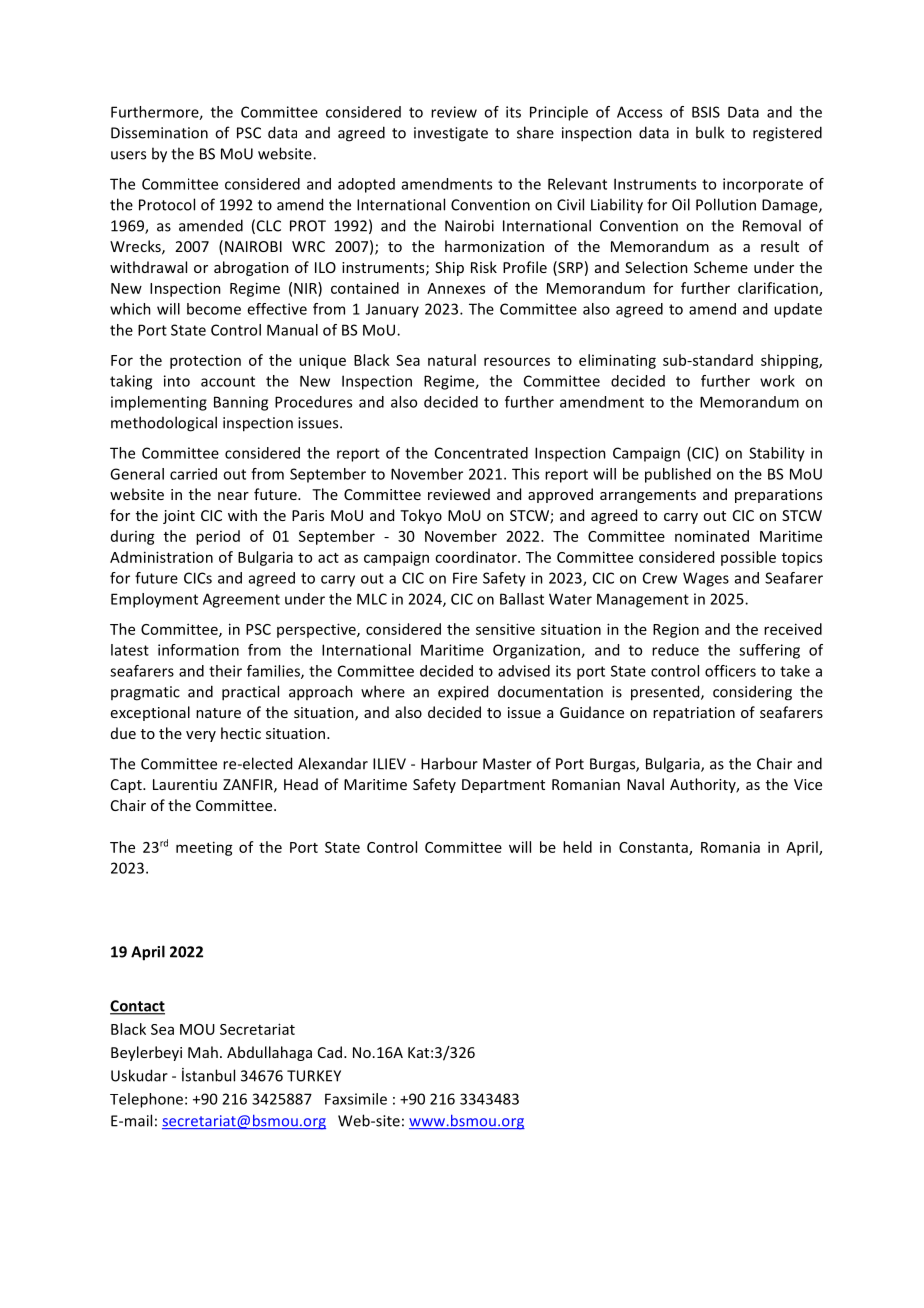  Describe the element at coordinates (706, 579) in the screenshot. I see `Wages` at that location.
